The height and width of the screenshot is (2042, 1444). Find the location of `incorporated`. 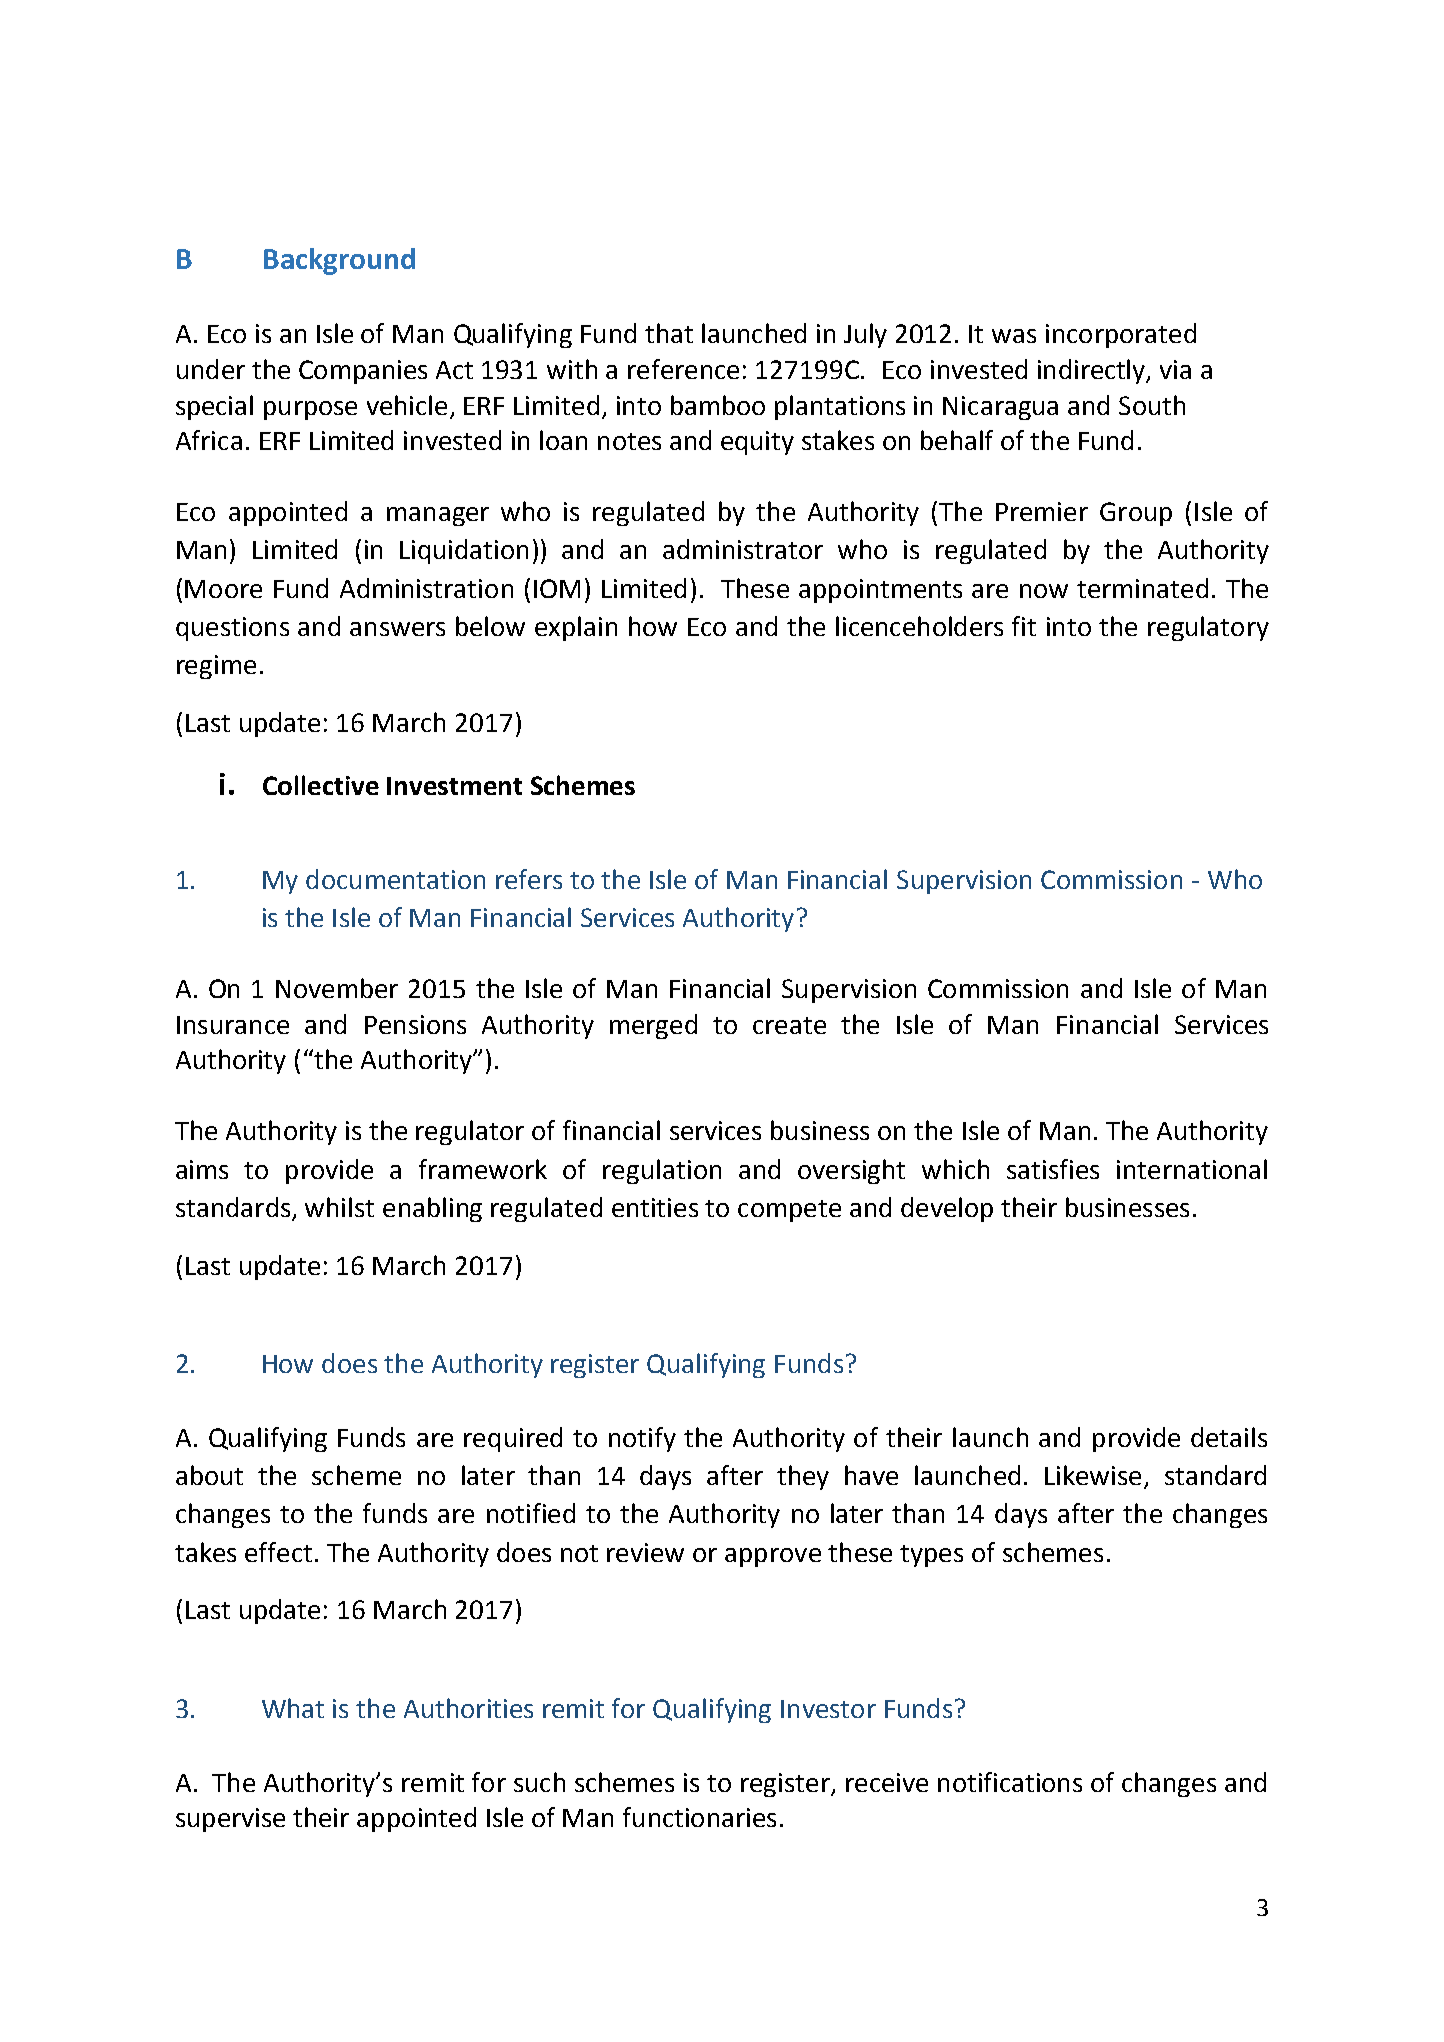

incorporated is located at coordinates (1121, 335).
